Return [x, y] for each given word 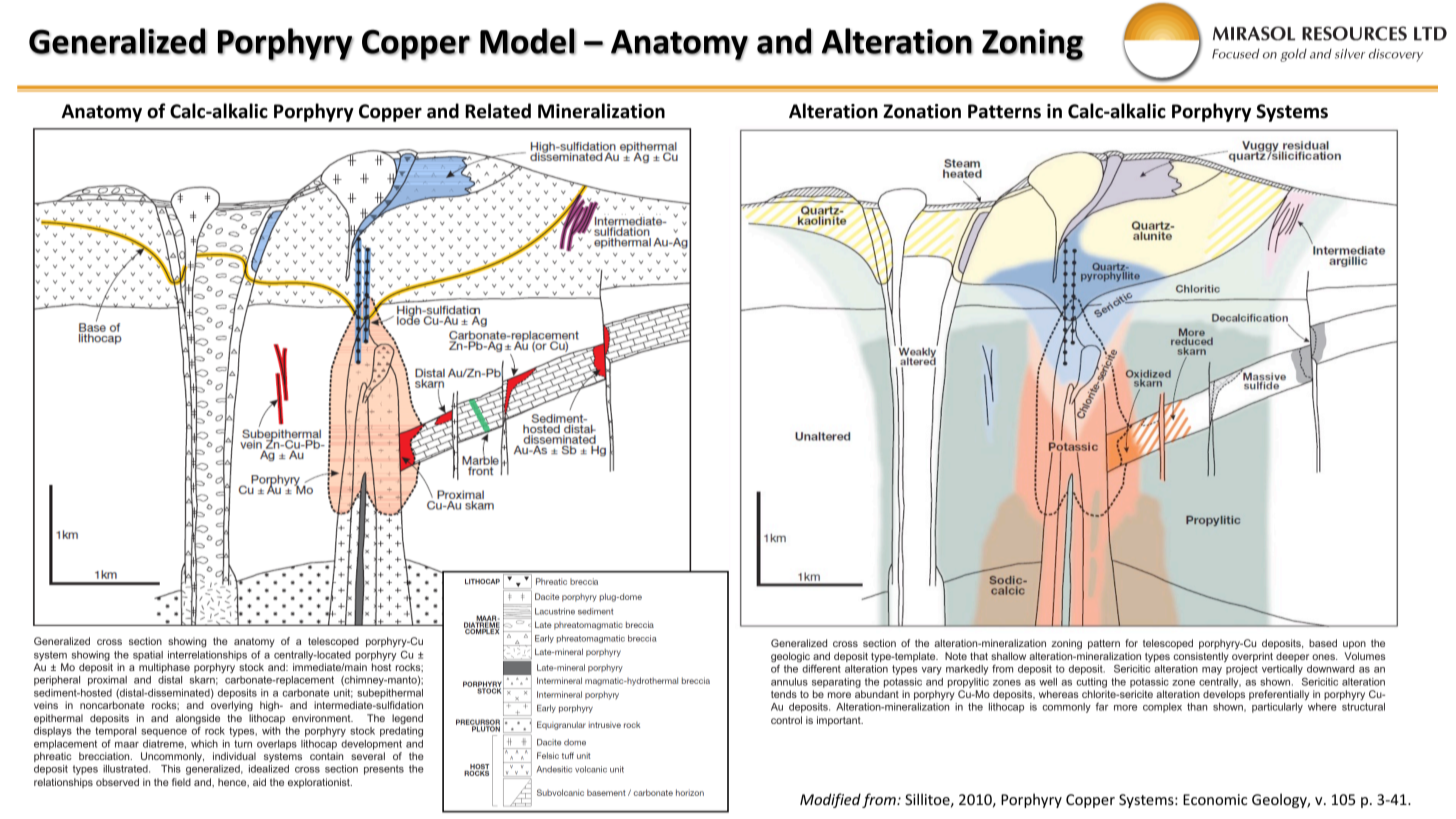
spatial [148, 656]
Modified [830, 800]
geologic [790, 657]
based [1323, 643]
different [821, 669]
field [181, 782]
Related [498, 111]
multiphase [164, 668]
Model [528, 41]
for [1131, 643]
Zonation [922, 111]
